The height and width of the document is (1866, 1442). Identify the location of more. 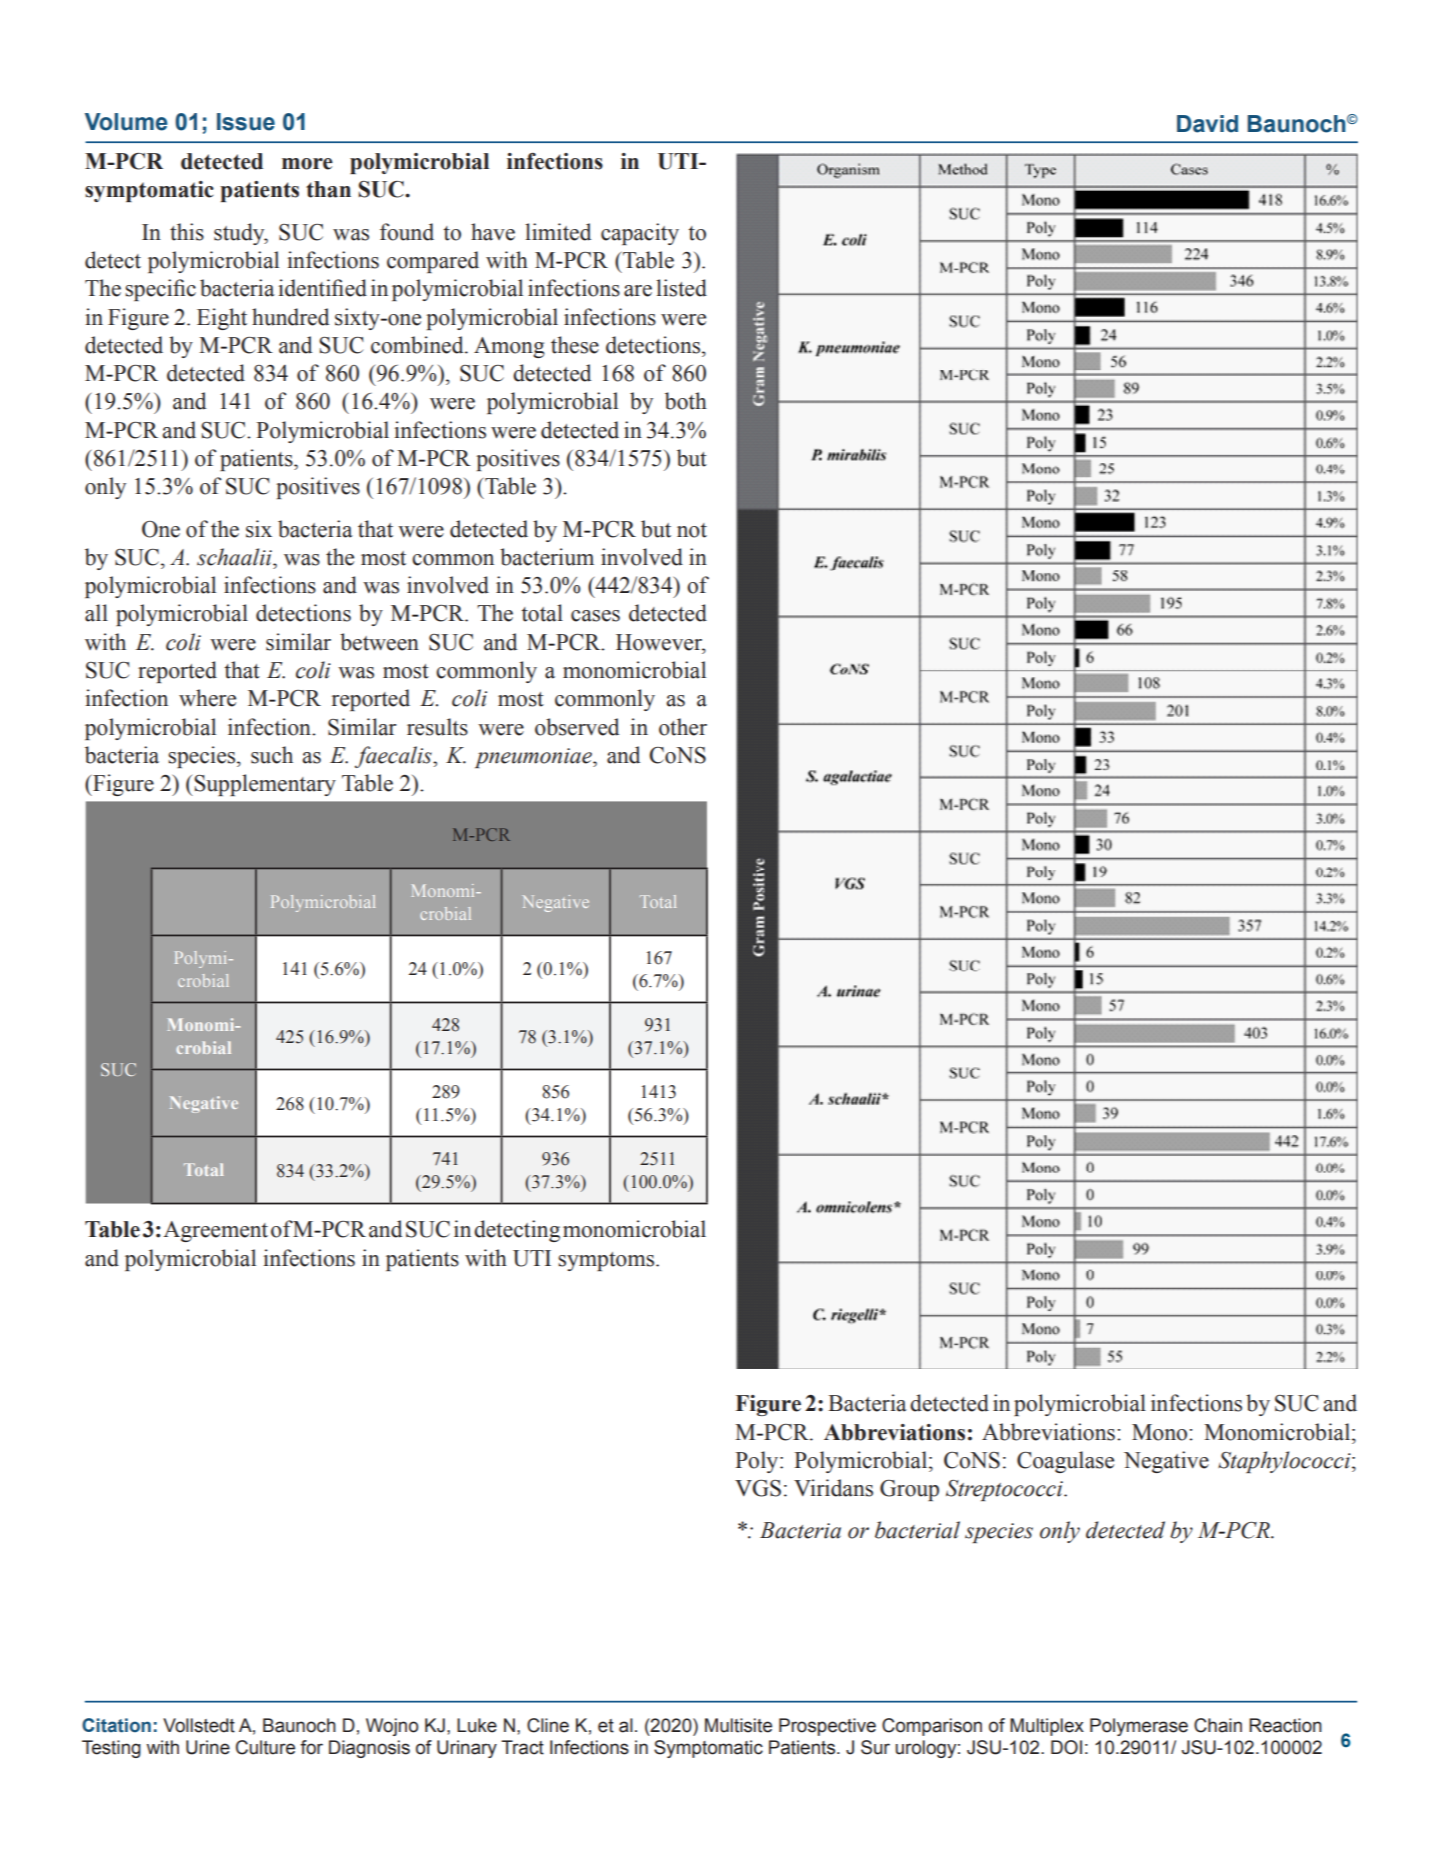
(307, 164).
